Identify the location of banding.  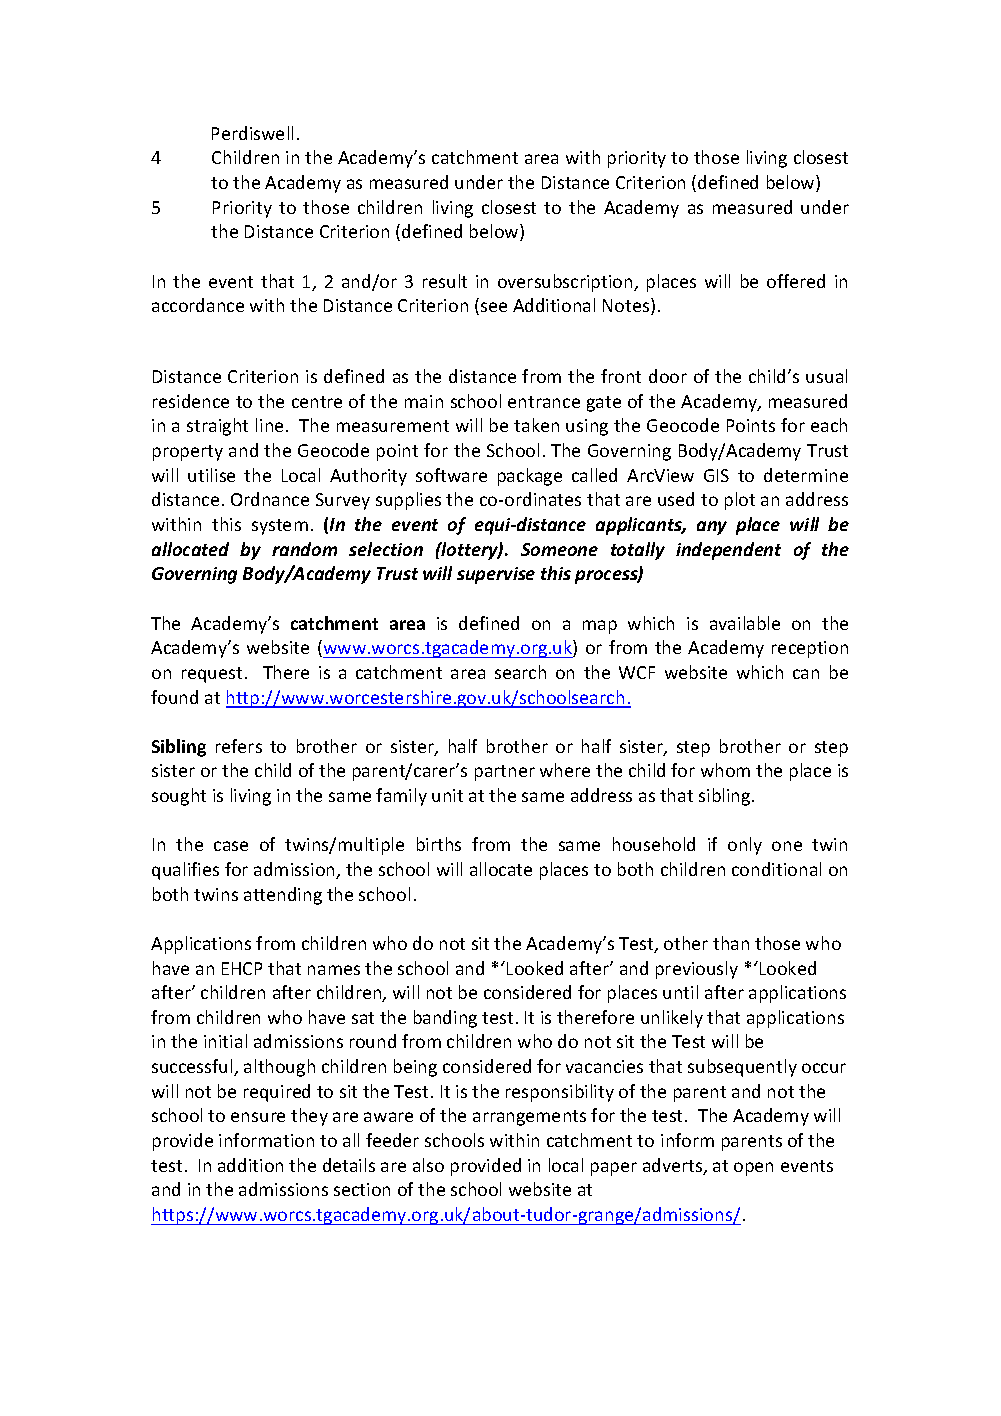
(445, 1019).
